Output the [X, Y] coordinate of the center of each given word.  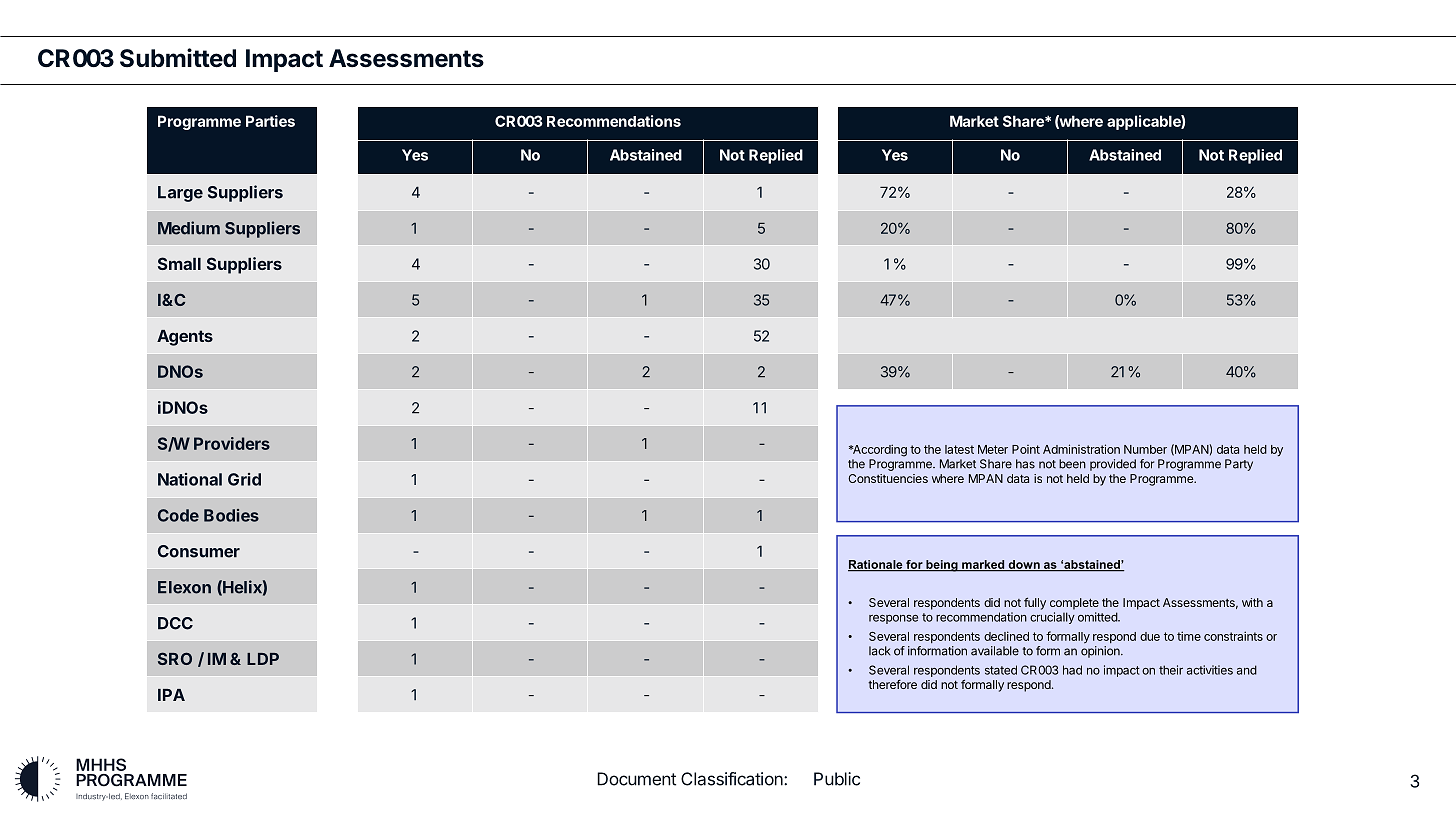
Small [179, 263]
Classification [733, 779]
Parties [270, 121]
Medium [189, 228]
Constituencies [888, 478]
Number [1145, 449]
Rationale [876, 565]
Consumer [199, 551]
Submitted [178, 58]
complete [1074, 604]
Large [180, 194]
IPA [171, 695]
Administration [1081, 449]
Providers [232, 443]
